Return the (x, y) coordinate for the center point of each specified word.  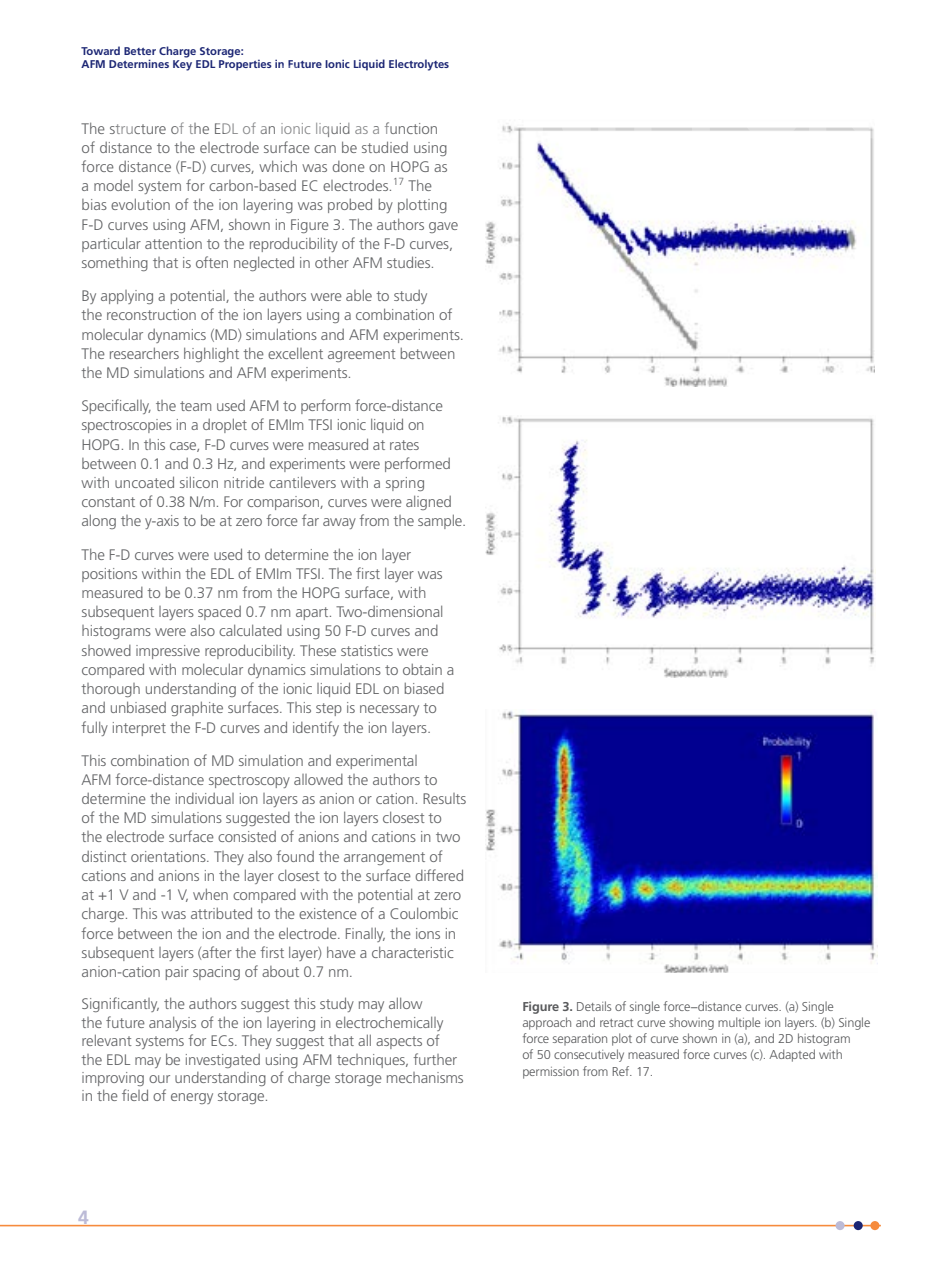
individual (205, 798)
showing (691, 1023)
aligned (428, 503)
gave (443, 227)
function (411, 128)
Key (182, 65)
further (435, 1059)
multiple (739, 1023)
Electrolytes (419, 65)
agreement (362, 355)
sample (441, 521)
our (159, 1079)
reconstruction (151, 314)
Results (444, 798)
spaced (219, 613)
